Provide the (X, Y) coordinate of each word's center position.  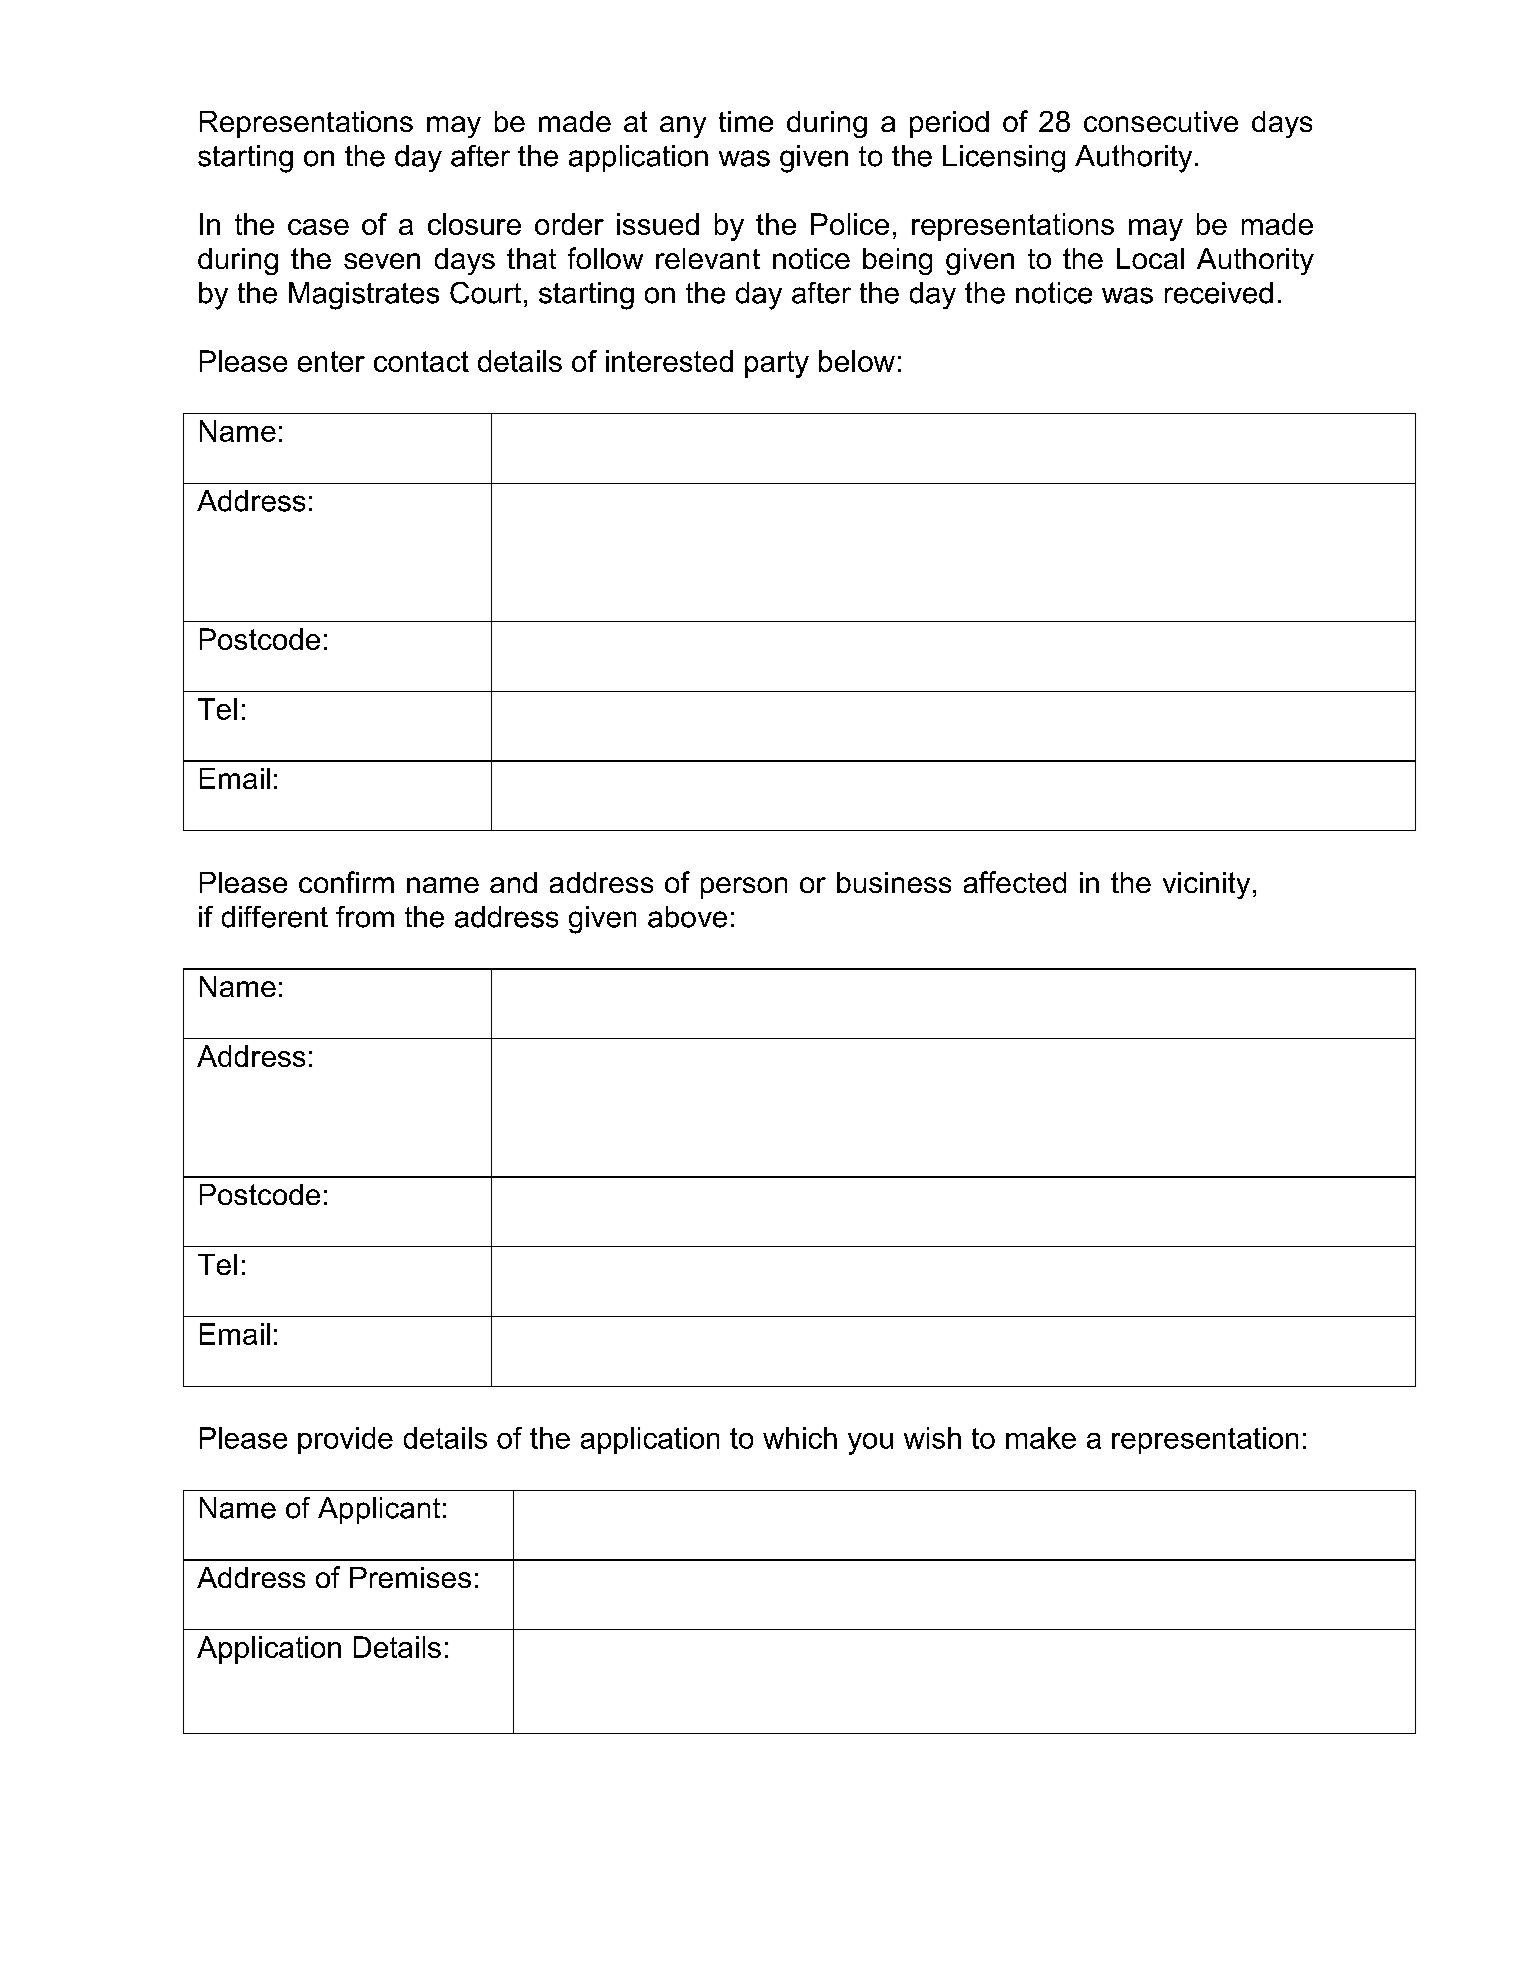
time (746, 121)
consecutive (1161, 121)
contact (421, 361)
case (318, 227)
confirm (346, 882)
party (777, 364)
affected (1015, 882)
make (1041, 1438)
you (870, 1444)
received (1219, 293)
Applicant (379, 1510)
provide (345, 1440)
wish (932, 1438)
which (800, 1438)
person (744, 888)
